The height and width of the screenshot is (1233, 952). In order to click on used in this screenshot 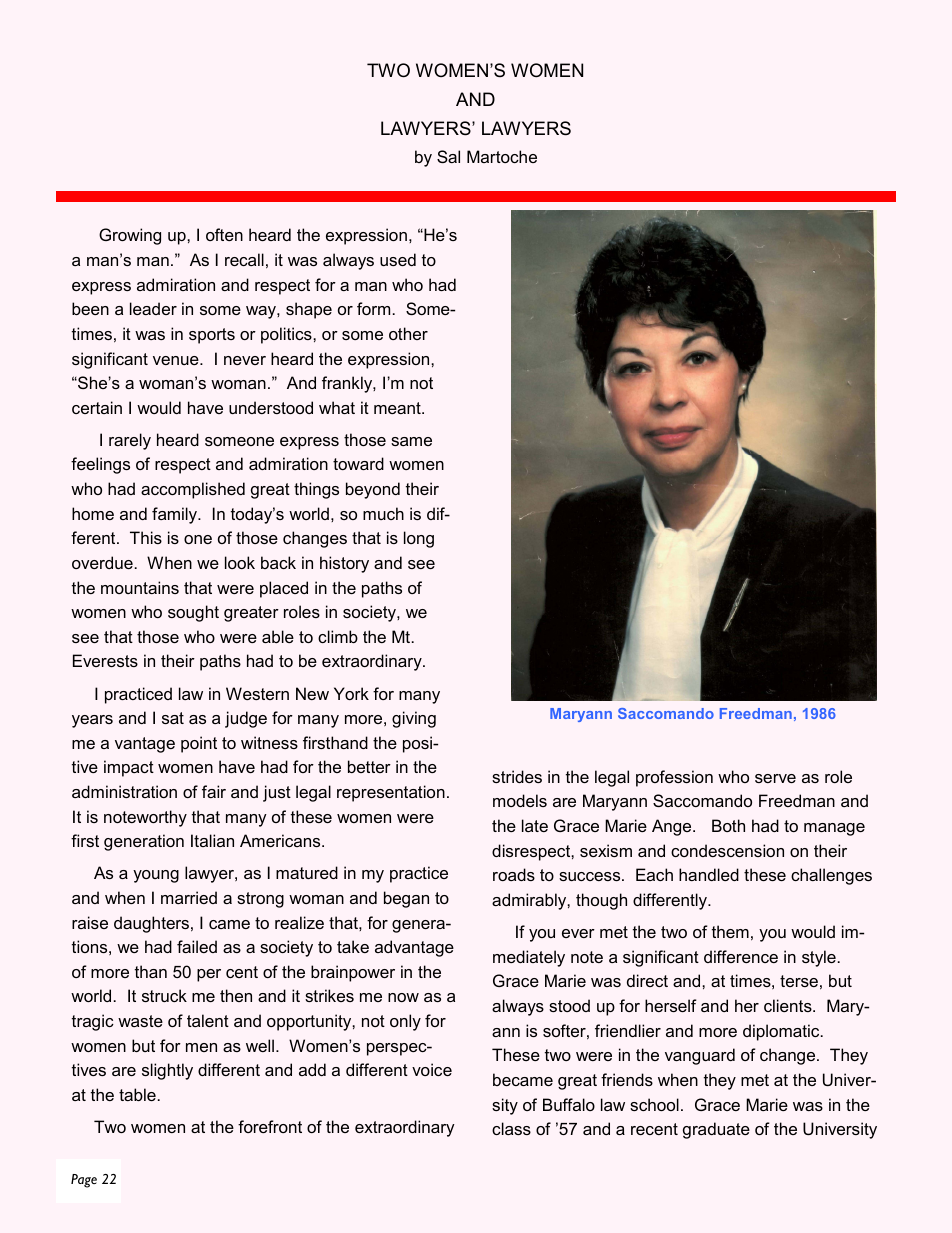, I will do `click(398, 259)`.
